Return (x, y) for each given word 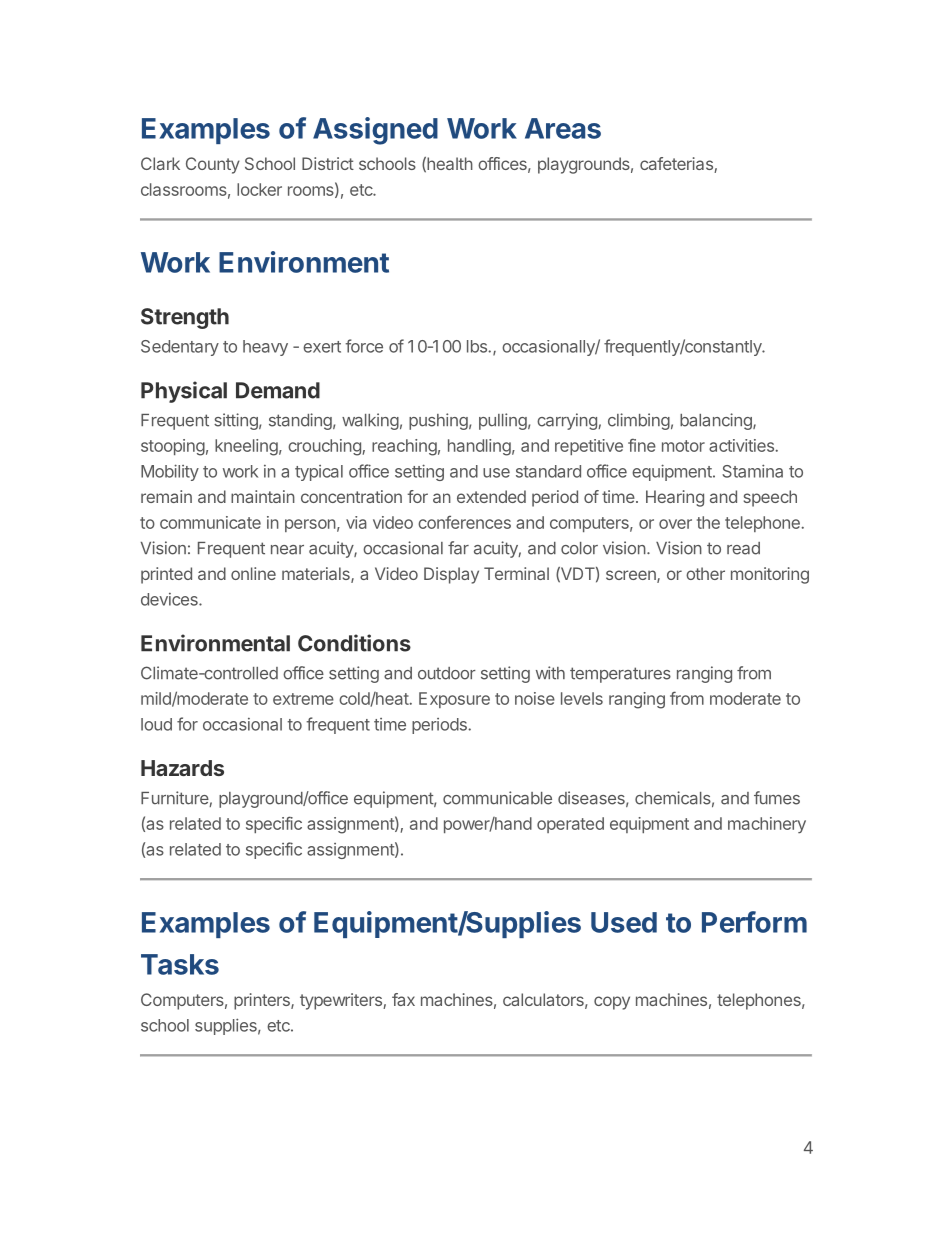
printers (263, 1001)
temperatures (620, 675)
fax (403, 999)
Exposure (454, 700)
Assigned (375, 131)
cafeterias (677, 165)
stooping (173, 447)
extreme (303, 699)
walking (370, 421)
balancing (717, 421)
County (213, 165)
